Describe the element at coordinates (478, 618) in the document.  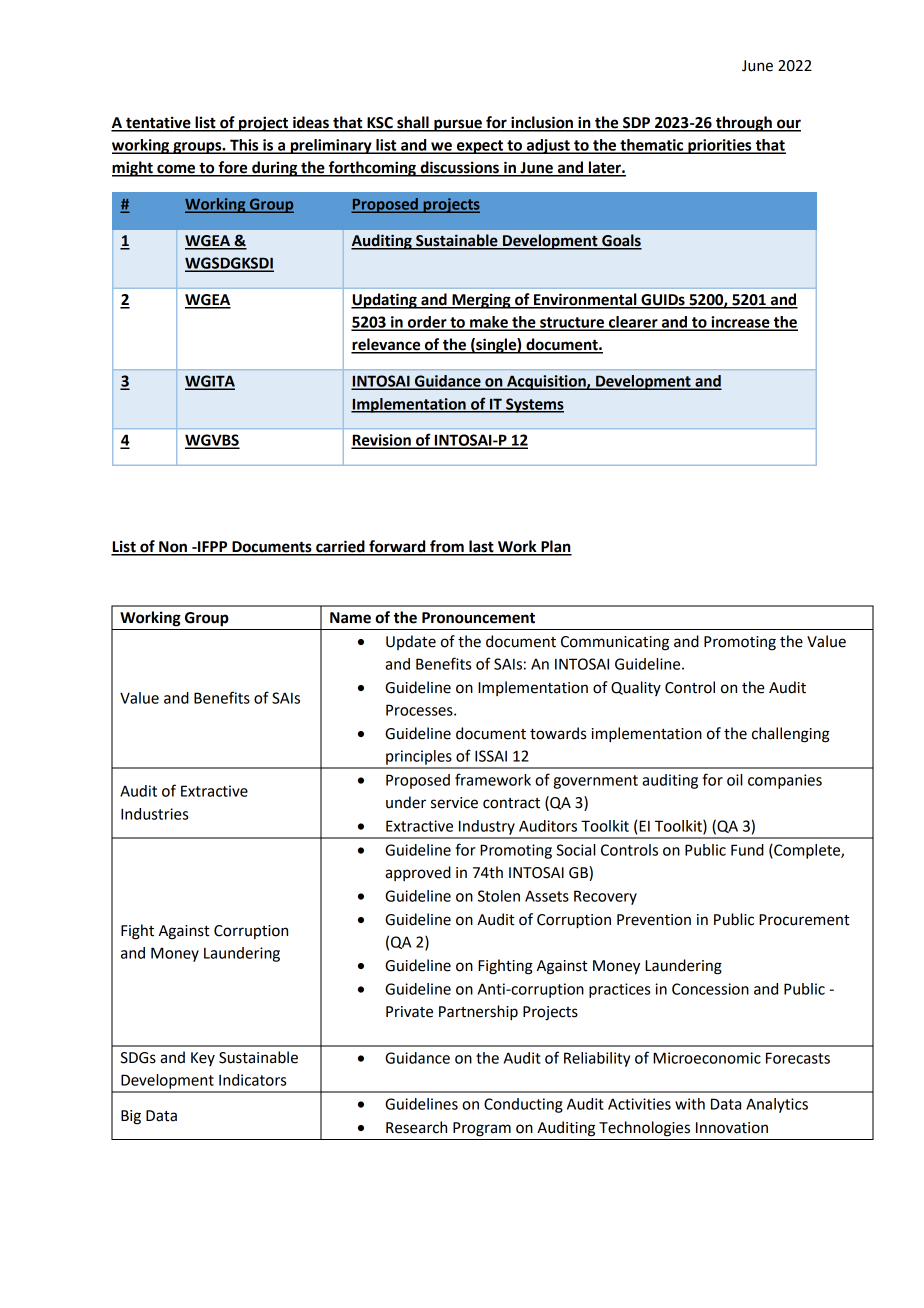
I see `Pronouncement` at that location.
